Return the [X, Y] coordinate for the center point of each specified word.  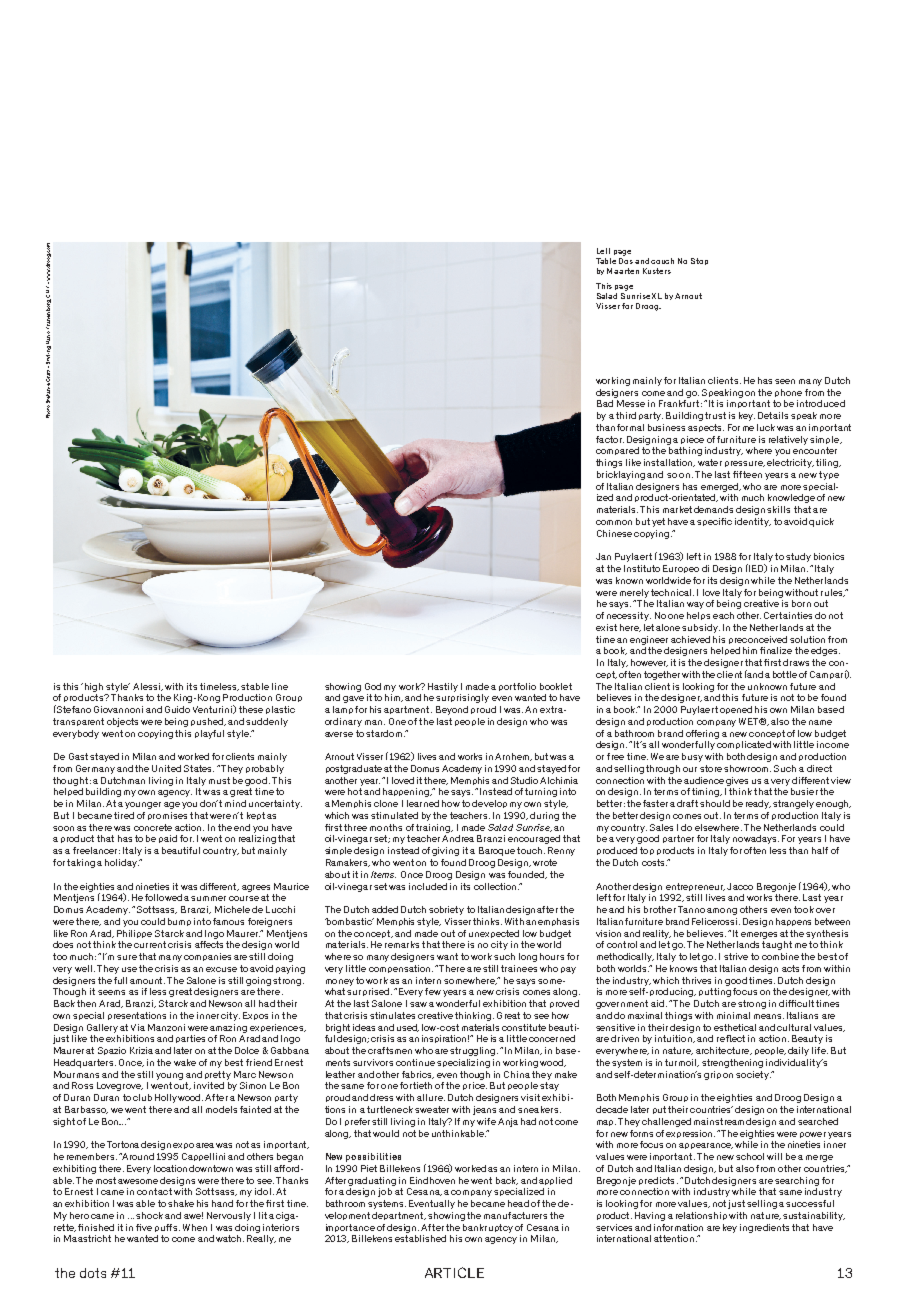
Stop [699, 261]
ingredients [764, 1228]
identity [753, 522]
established [420, 1238]
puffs [167, 1228]
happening [407, 792]
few [433, 991]
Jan [603, 556]
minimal [733, 1015]
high [94, 687]
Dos [627, 261]
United [166, 768]
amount [147, 980]
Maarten [623, 271]
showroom [747, 768]
